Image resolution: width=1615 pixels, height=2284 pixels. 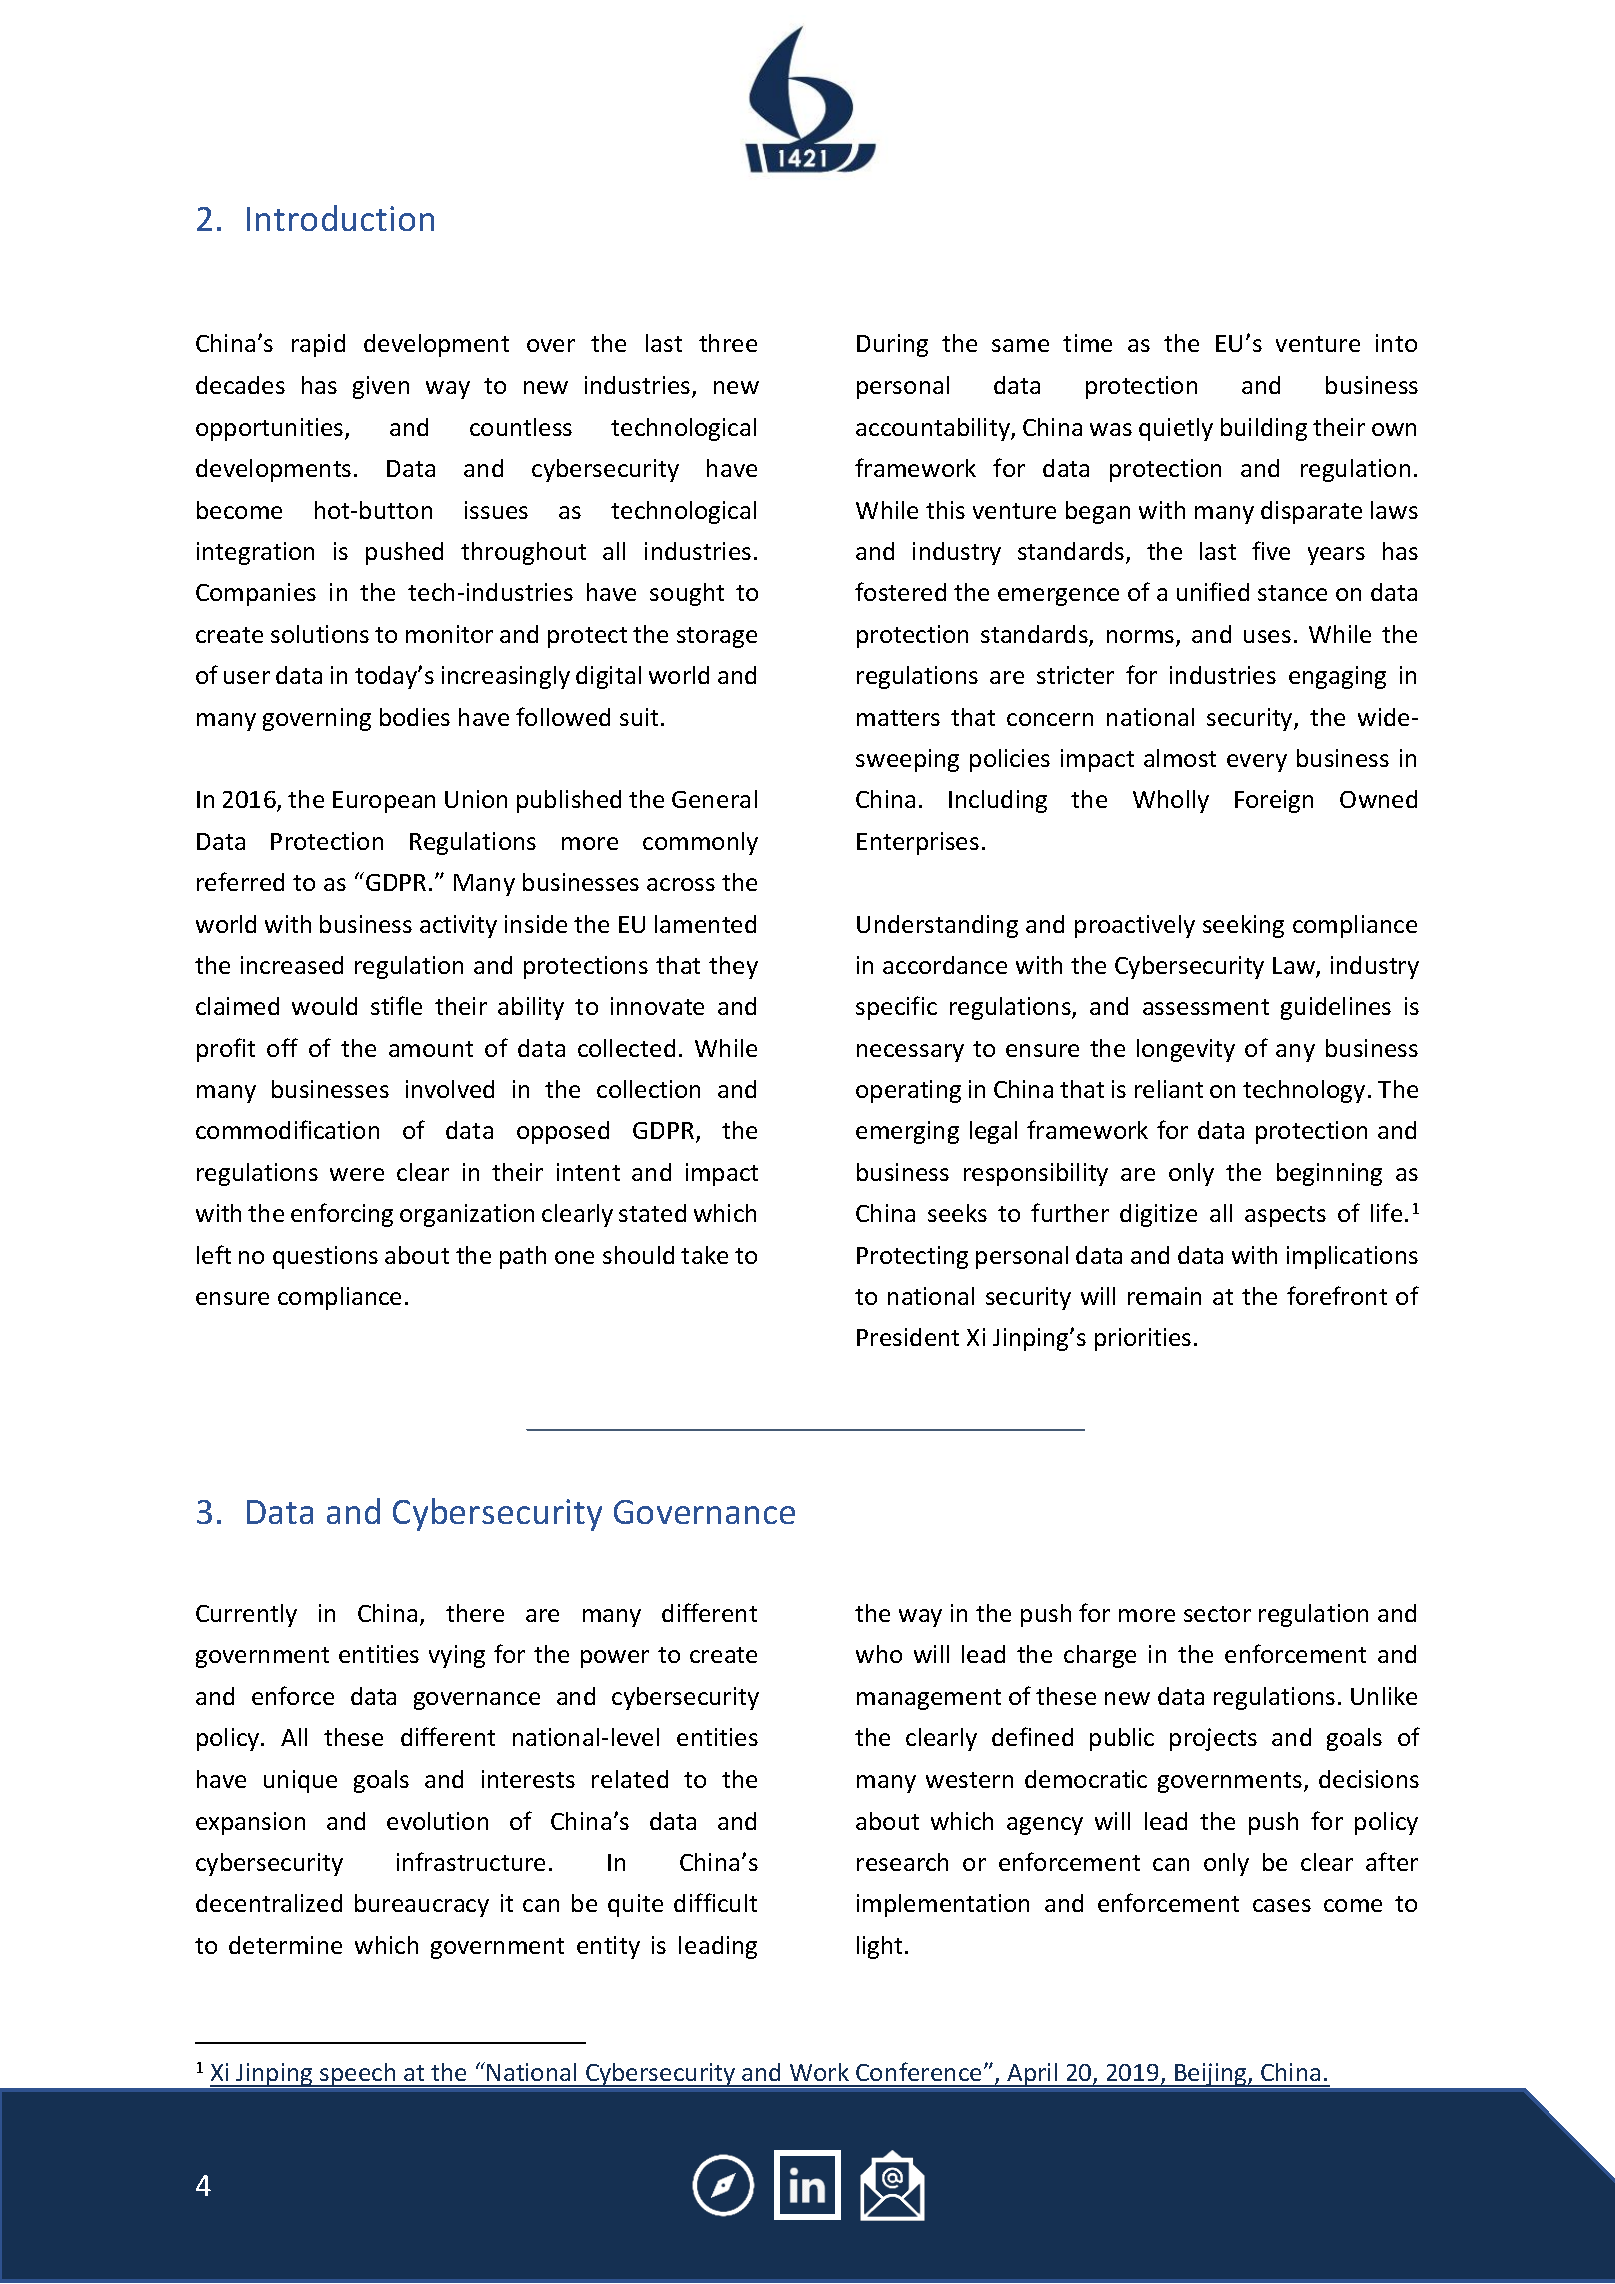 I want to click on beginning, so click(x=1329, y=1174).
